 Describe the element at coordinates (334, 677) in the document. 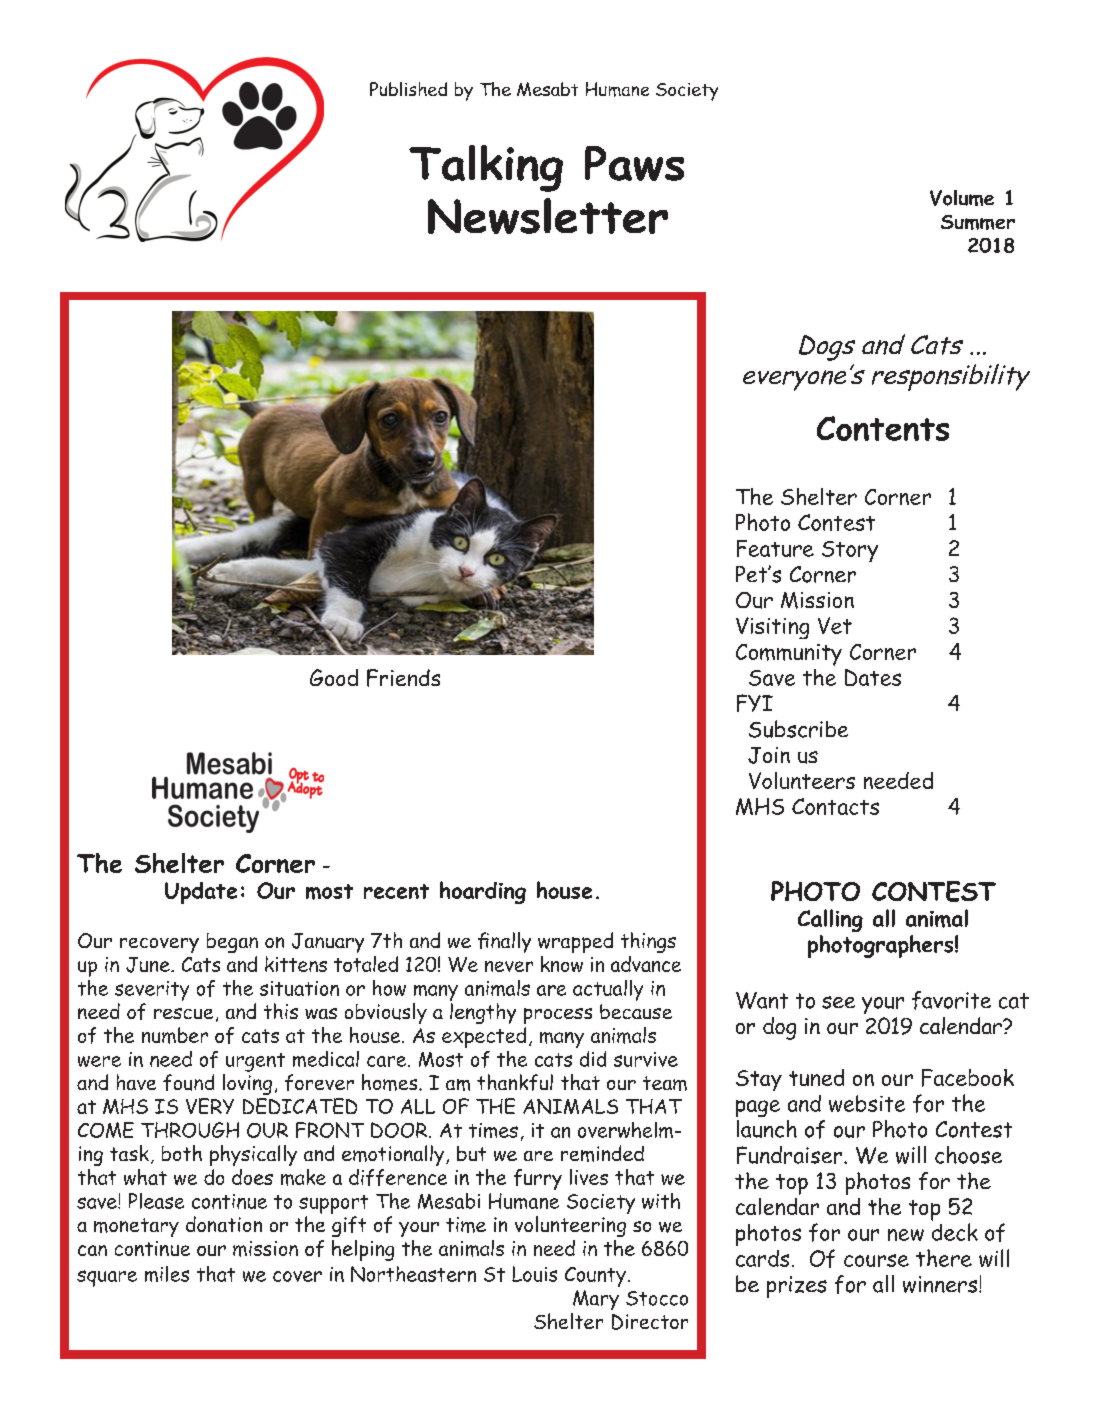

I see `Good` at that location.
